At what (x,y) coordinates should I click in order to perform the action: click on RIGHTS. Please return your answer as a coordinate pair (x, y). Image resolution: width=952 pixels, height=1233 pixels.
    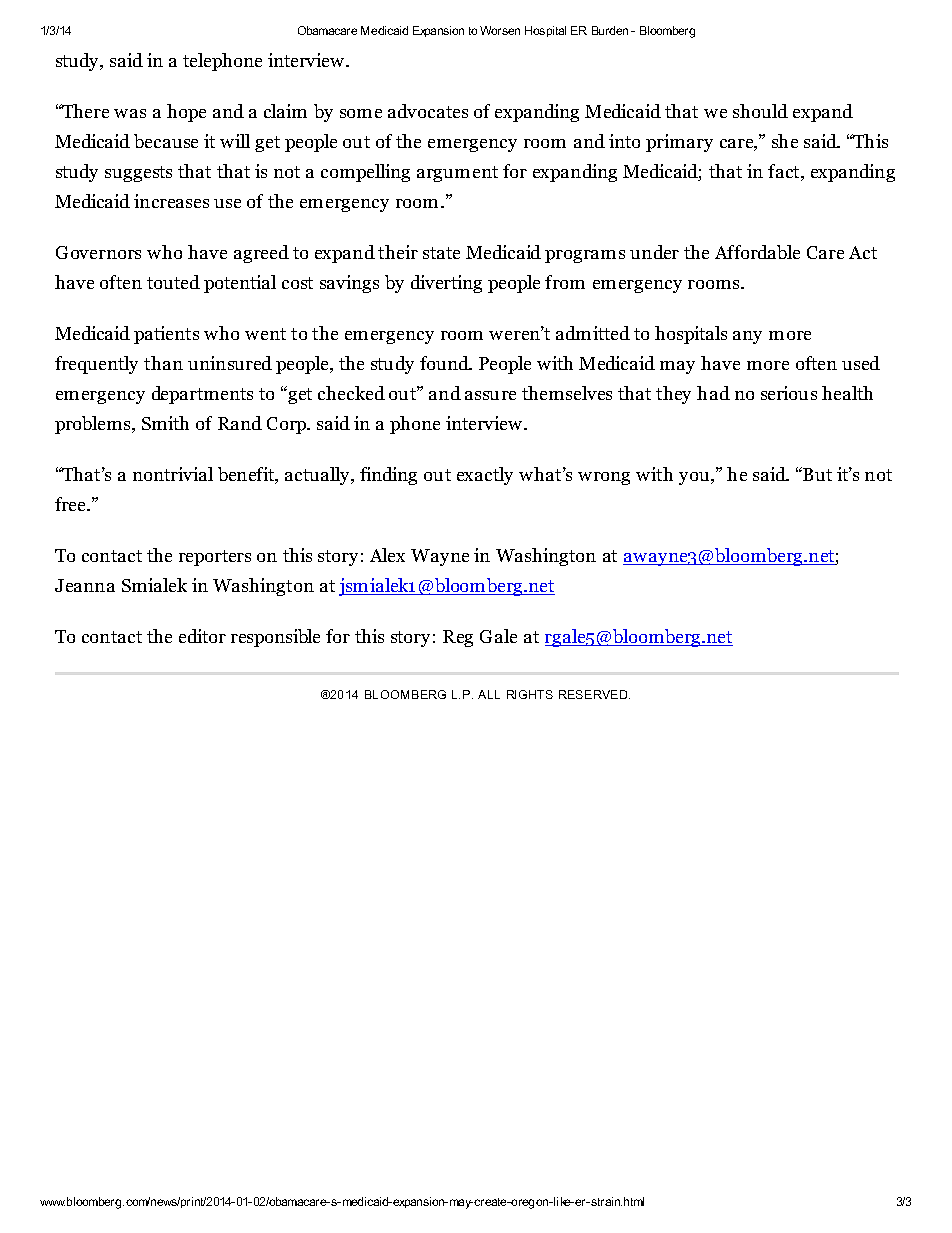
    Looking at the image, I should click on (530, 694).
